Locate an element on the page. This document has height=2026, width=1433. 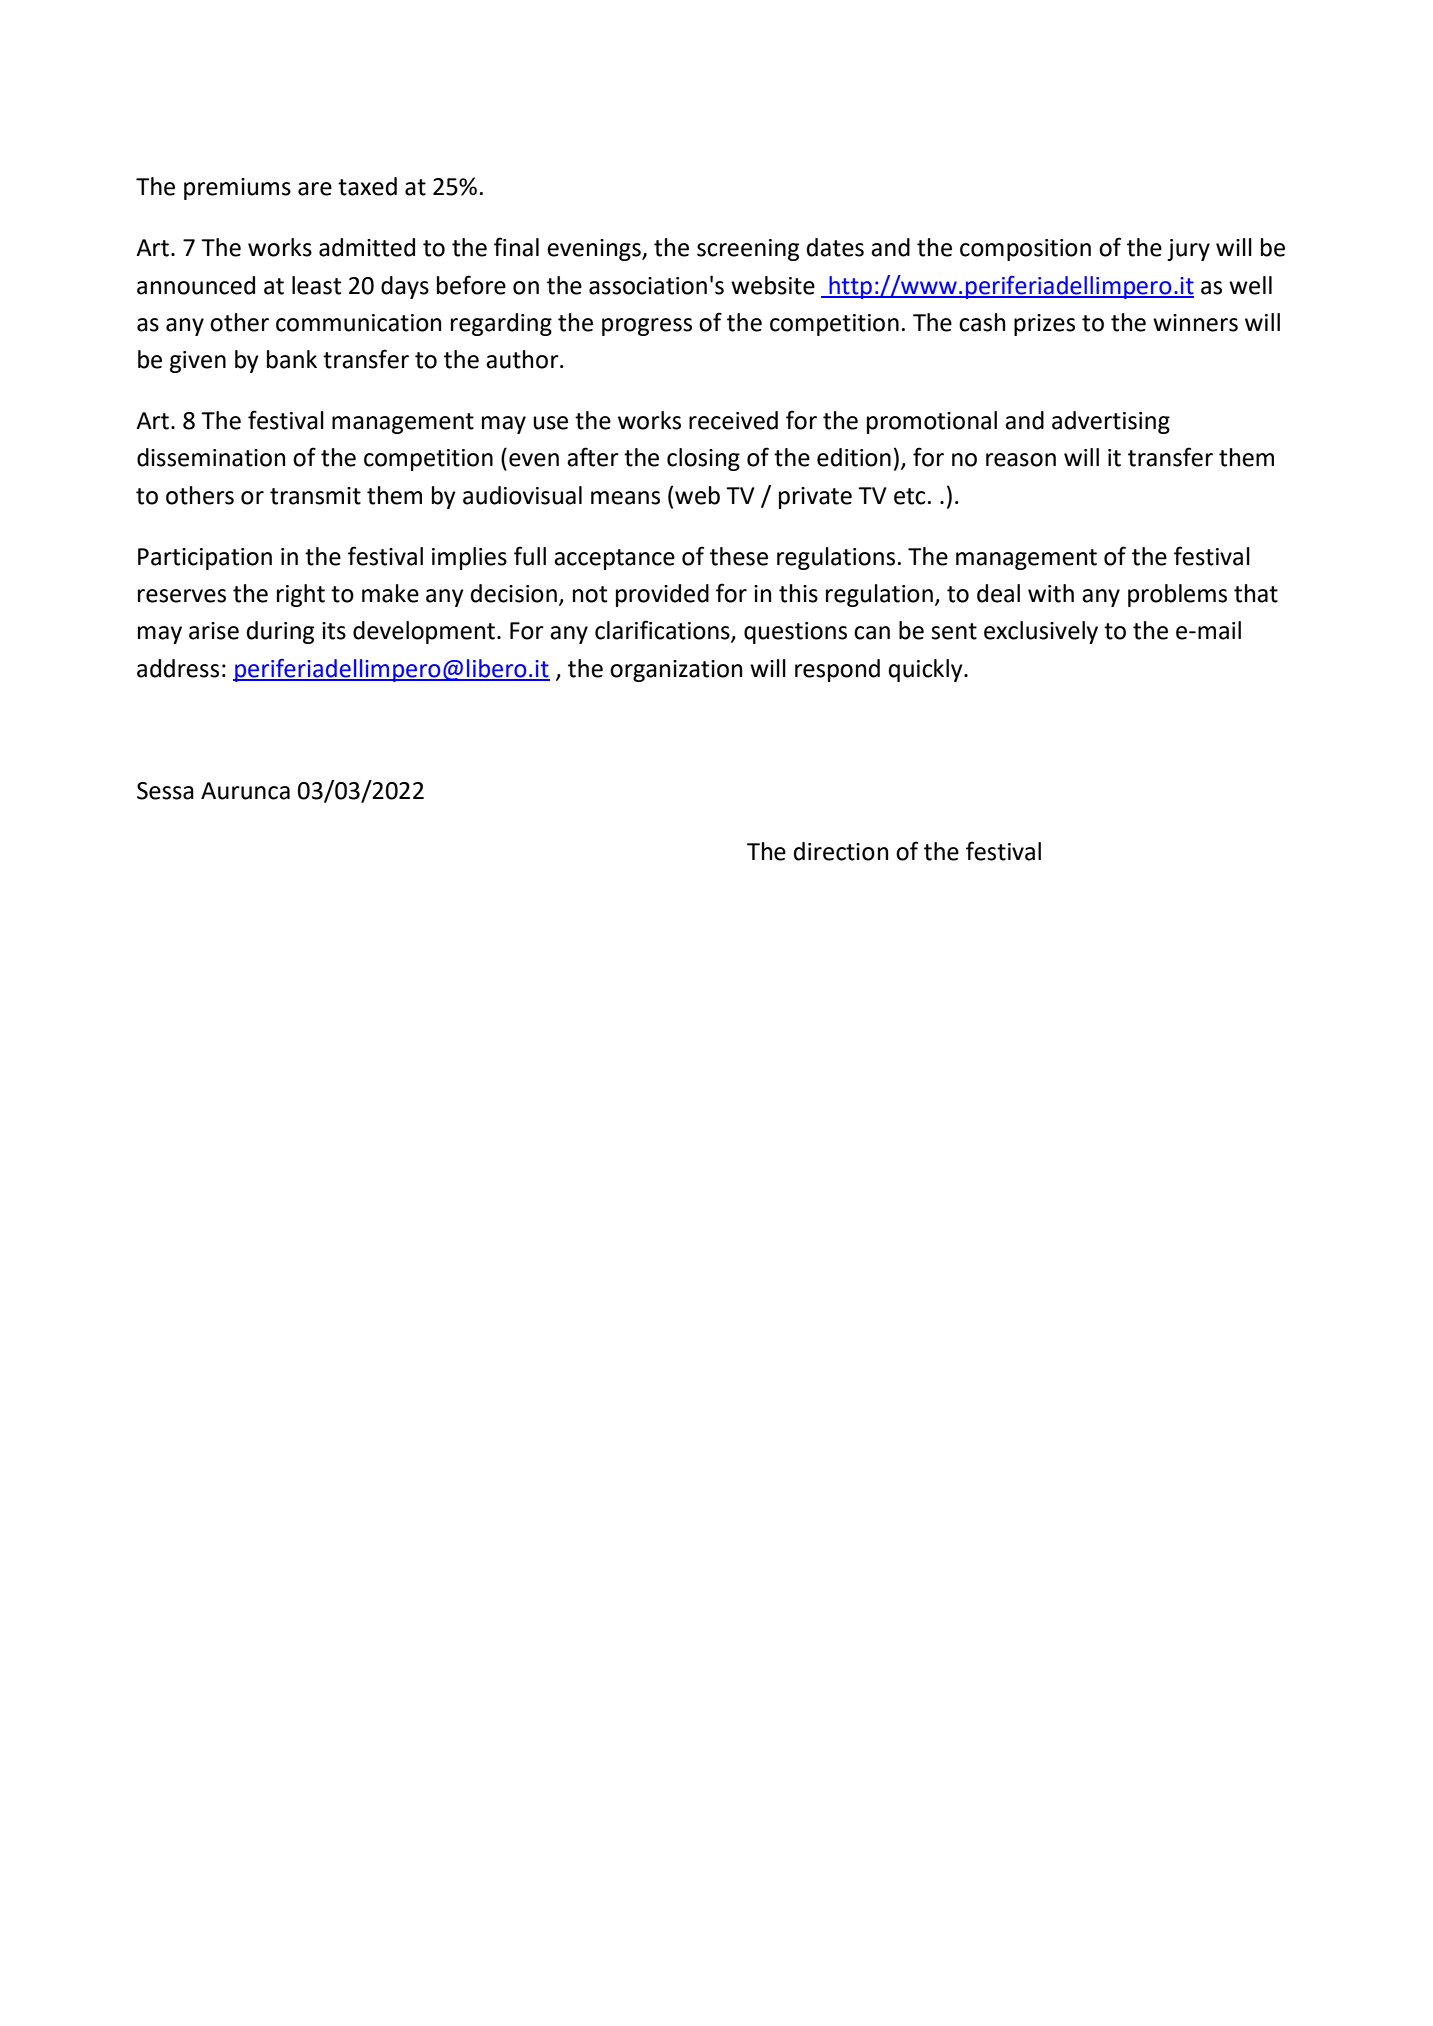
direction is located at coordinates (841, 851).
